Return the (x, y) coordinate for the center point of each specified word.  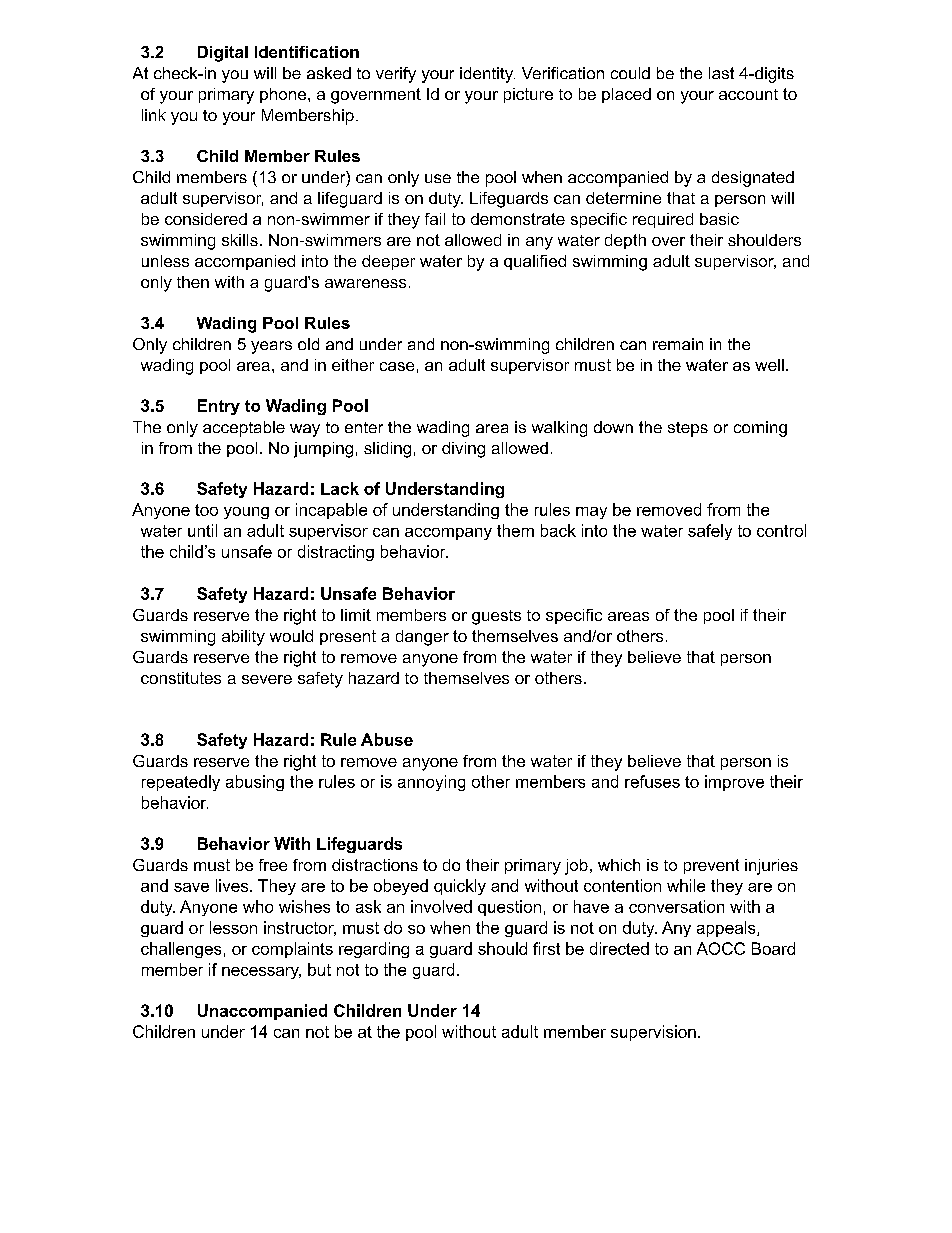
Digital (223, 54)
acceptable (244, 429)
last (721, 73)
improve (734, 783)
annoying (431, 783)
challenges (181, 950)
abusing (255, 783)
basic (719, 219)
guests (496, 617)
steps (688, 429)
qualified (535, 262)
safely (710, 532)
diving (463, 450)
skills (240, 240)
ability (243, 638)
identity (487, 75)
